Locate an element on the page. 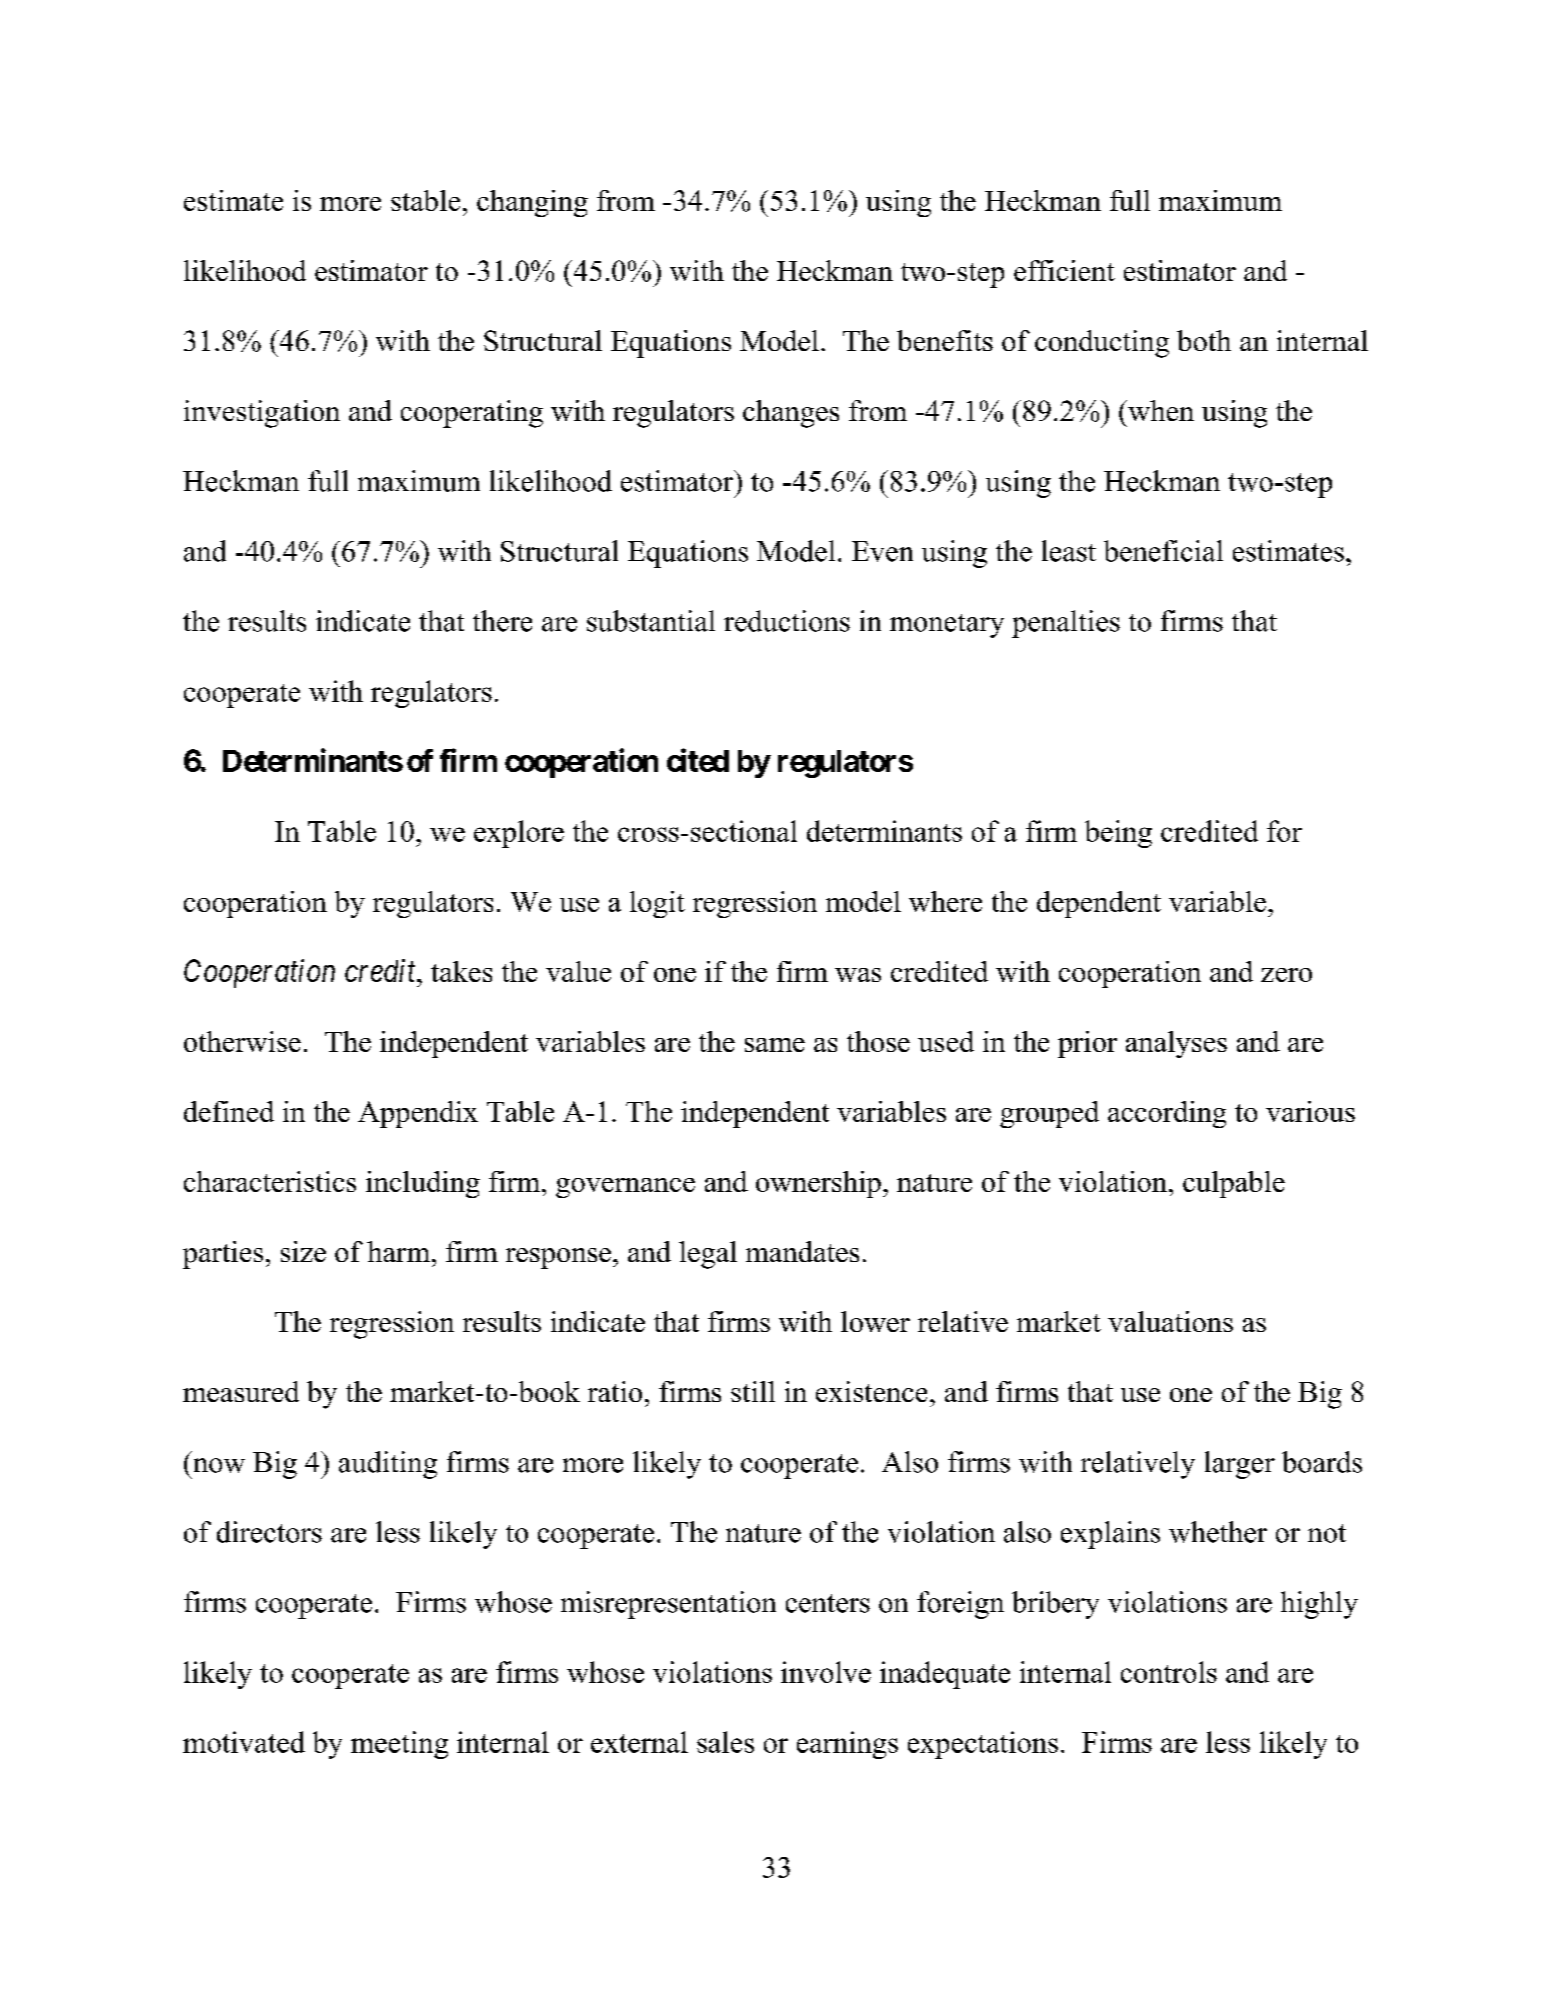  changing is located at coordinates (532, 203).
